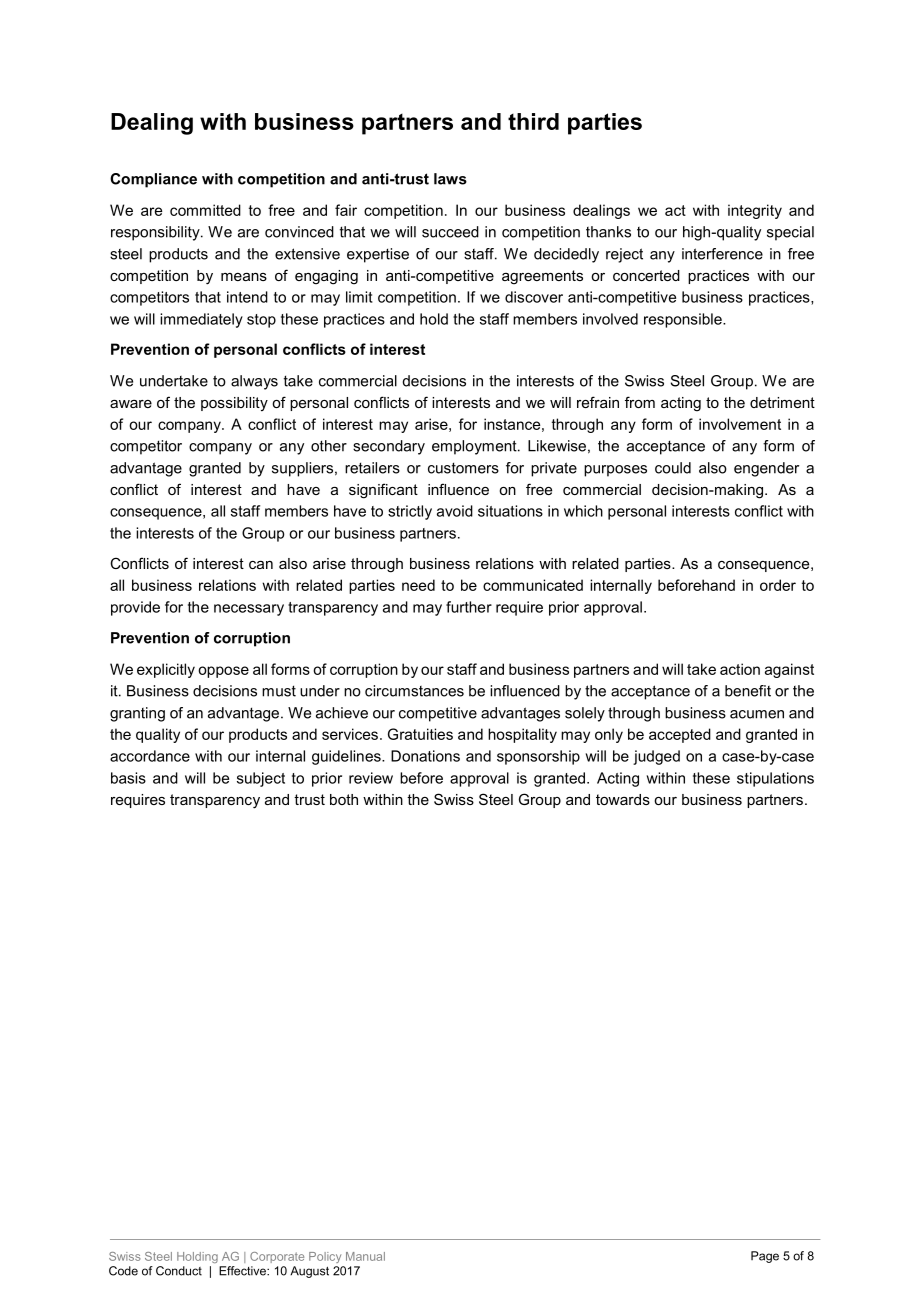 This screenshot has height=1308, width=924. What do you see at coordinates (740, 424) in the screenshot?
I see `involvement` at bounding box center [740, 424].
